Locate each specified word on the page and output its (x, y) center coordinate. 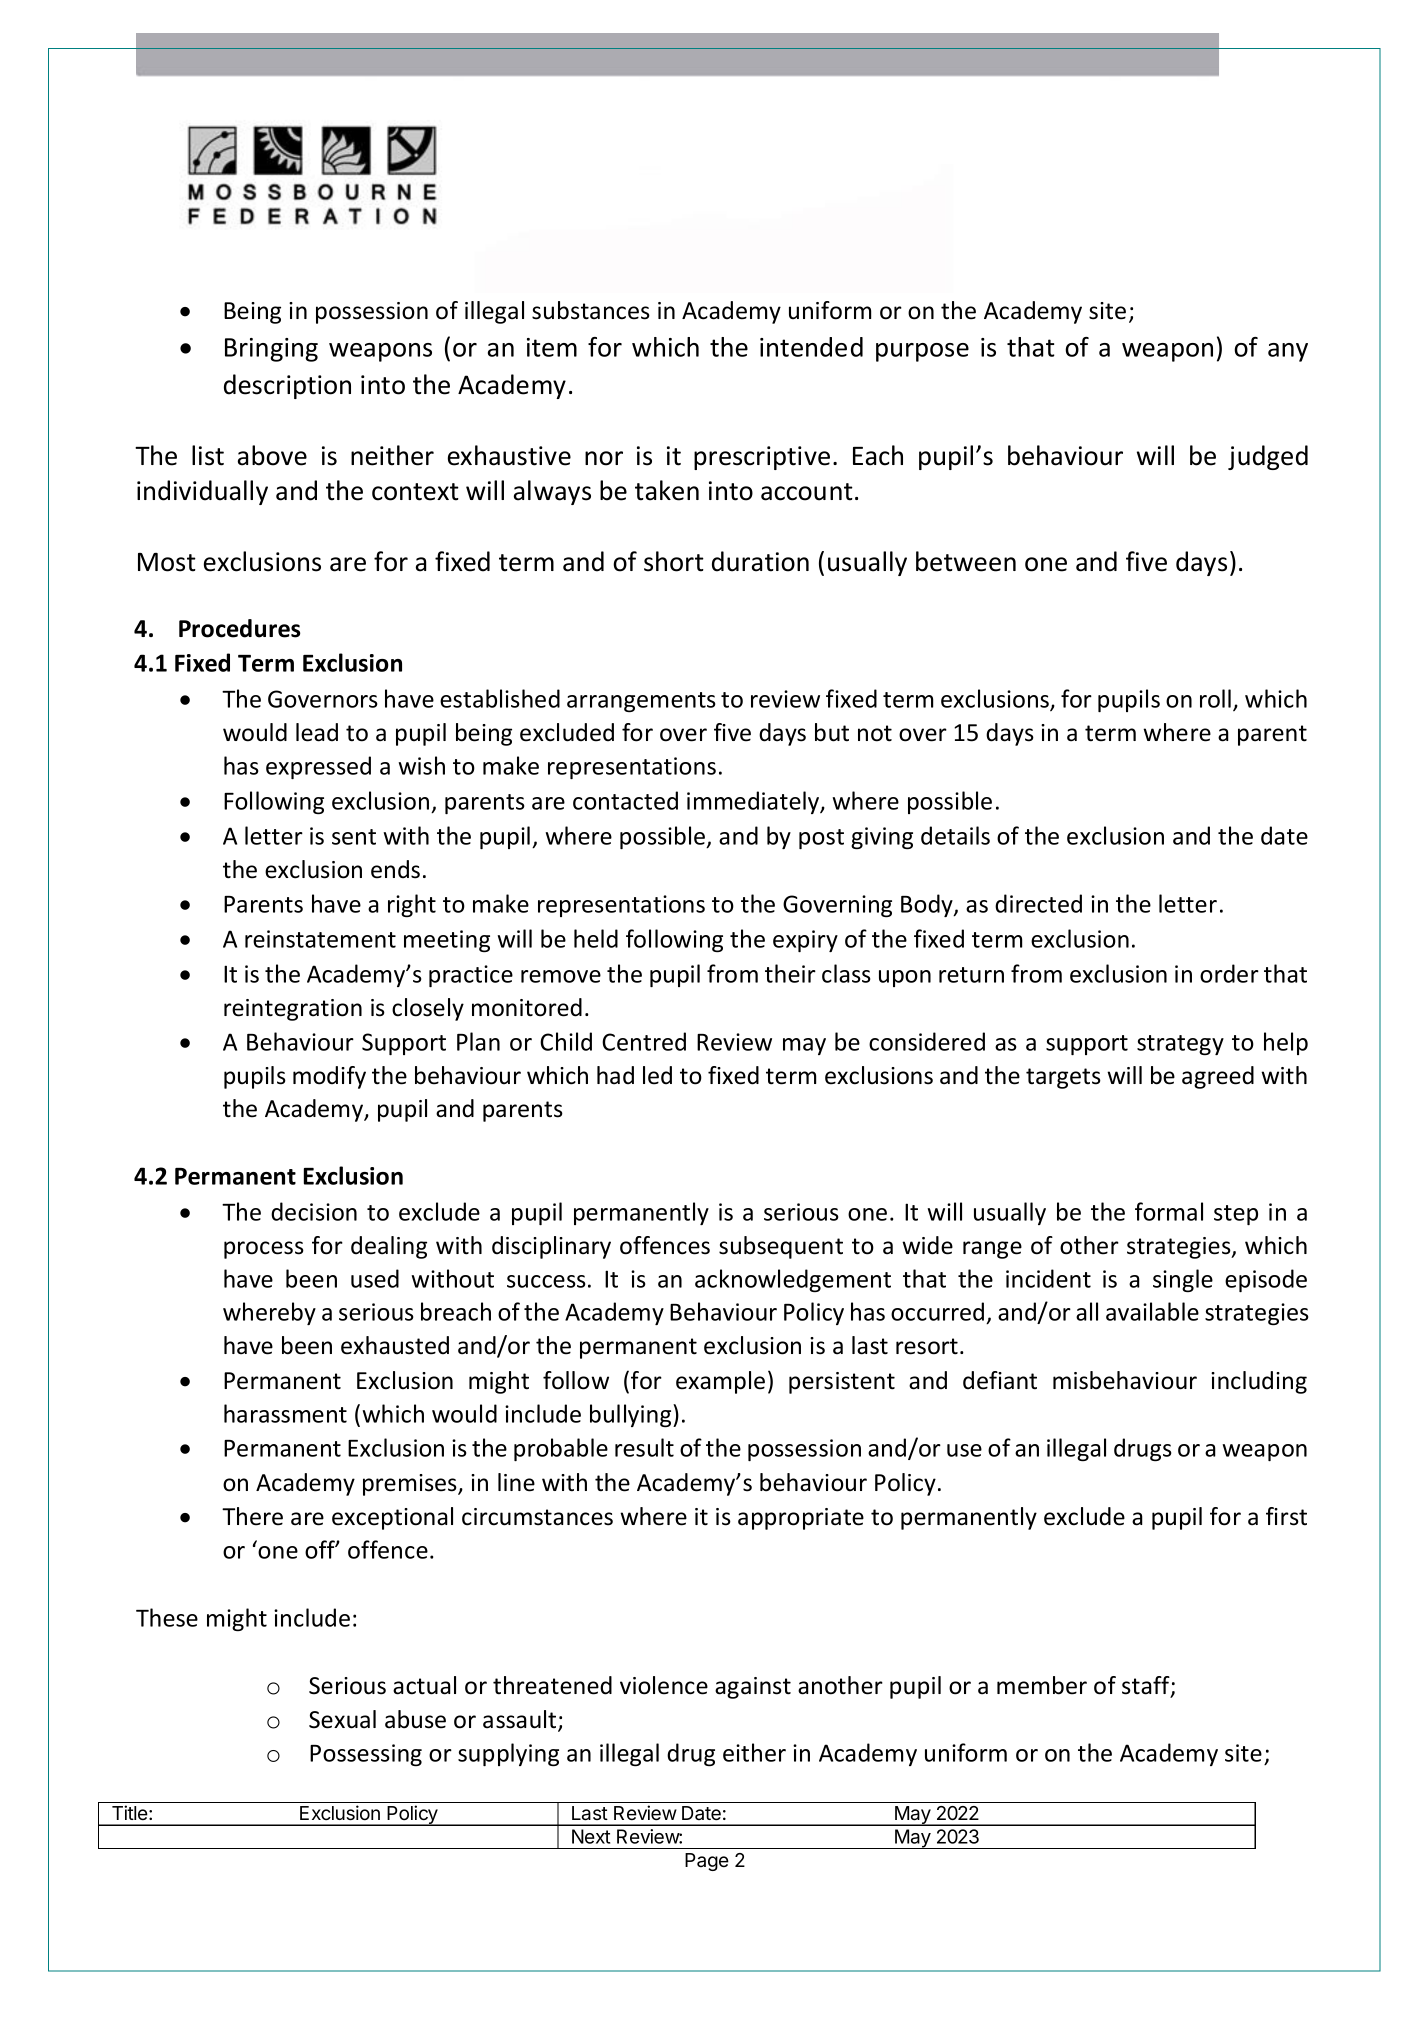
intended (811, 347)
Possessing (366, 1755)
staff (1147, 1686)
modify (329, 1077)
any (1288, 352)
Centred (644, 1041)
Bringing (271, 350)
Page (707, 1862)
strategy (1180, 1045)
